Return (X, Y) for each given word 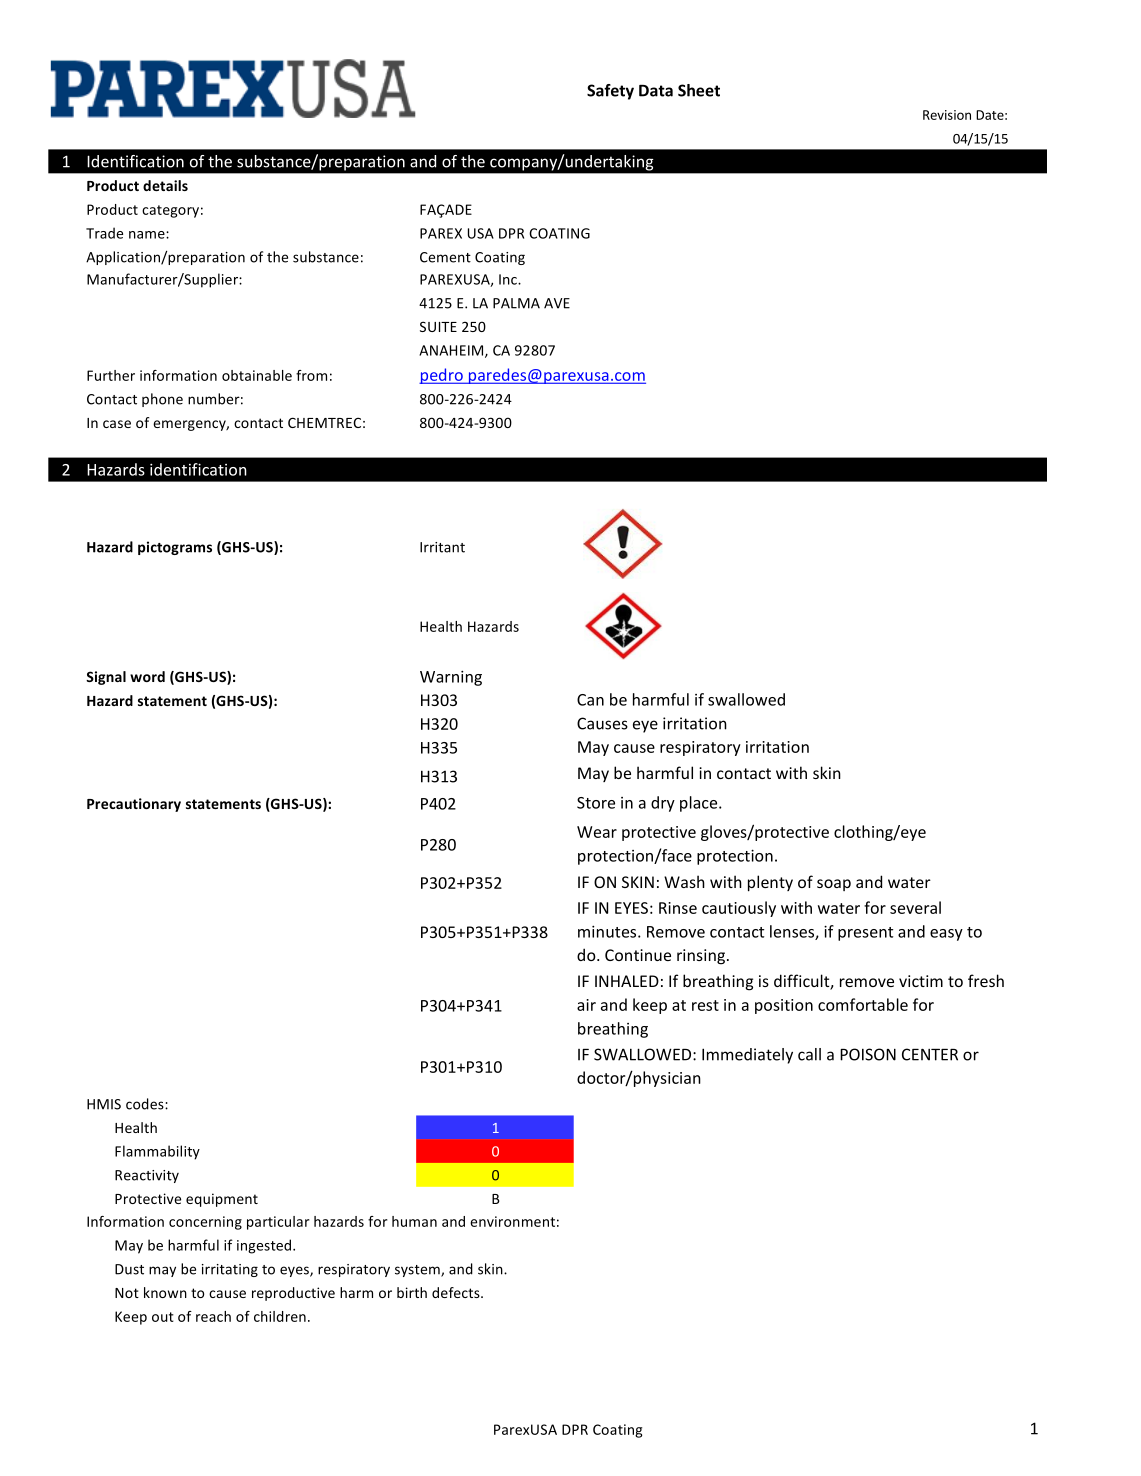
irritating (230, 1270)
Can (590, 700)
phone (162, 400)
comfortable (863, 1004)
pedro (442, 376)
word (147, 676)
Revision (947, 115)
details (165, 185)
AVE (557, 303)
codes (146, 1104)
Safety (610, 92)
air (586, 1005)
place (700, 804)
